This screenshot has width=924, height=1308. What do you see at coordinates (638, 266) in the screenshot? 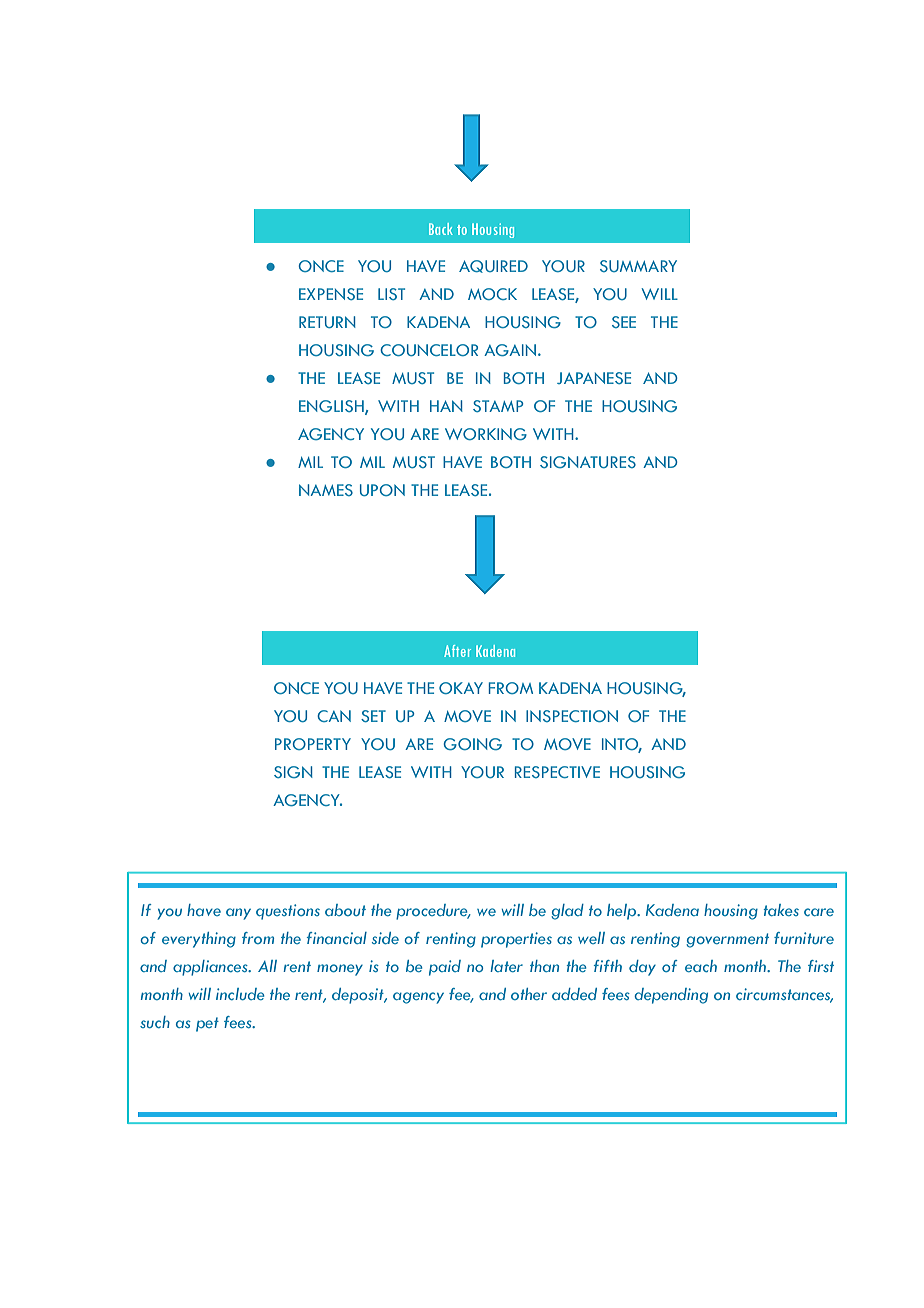
I see `SUMMARY` at bounding box center [638, 266].
